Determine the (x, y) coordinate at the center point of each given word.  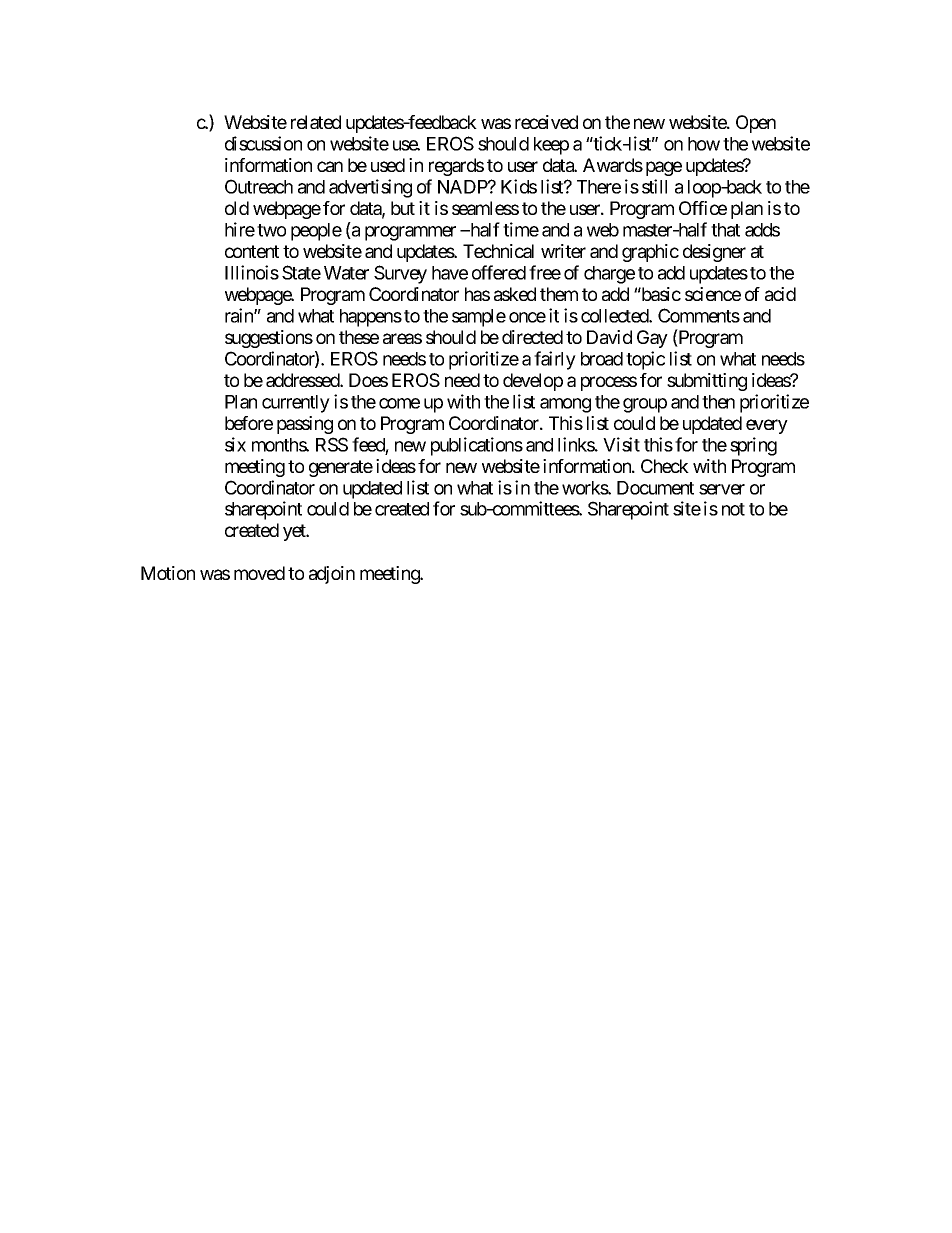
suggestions (269, 339)
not (733, 509)
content (252, 251)
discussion (263, 143)
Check (665, 466)
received (546, 122)
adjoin (332, 575)
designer (714, 253)
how (704, 144)
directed (532, 337)
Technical (498, 251)
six (235, 444)
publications (477, 446)
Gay (652, 339)
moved (259, 573)
